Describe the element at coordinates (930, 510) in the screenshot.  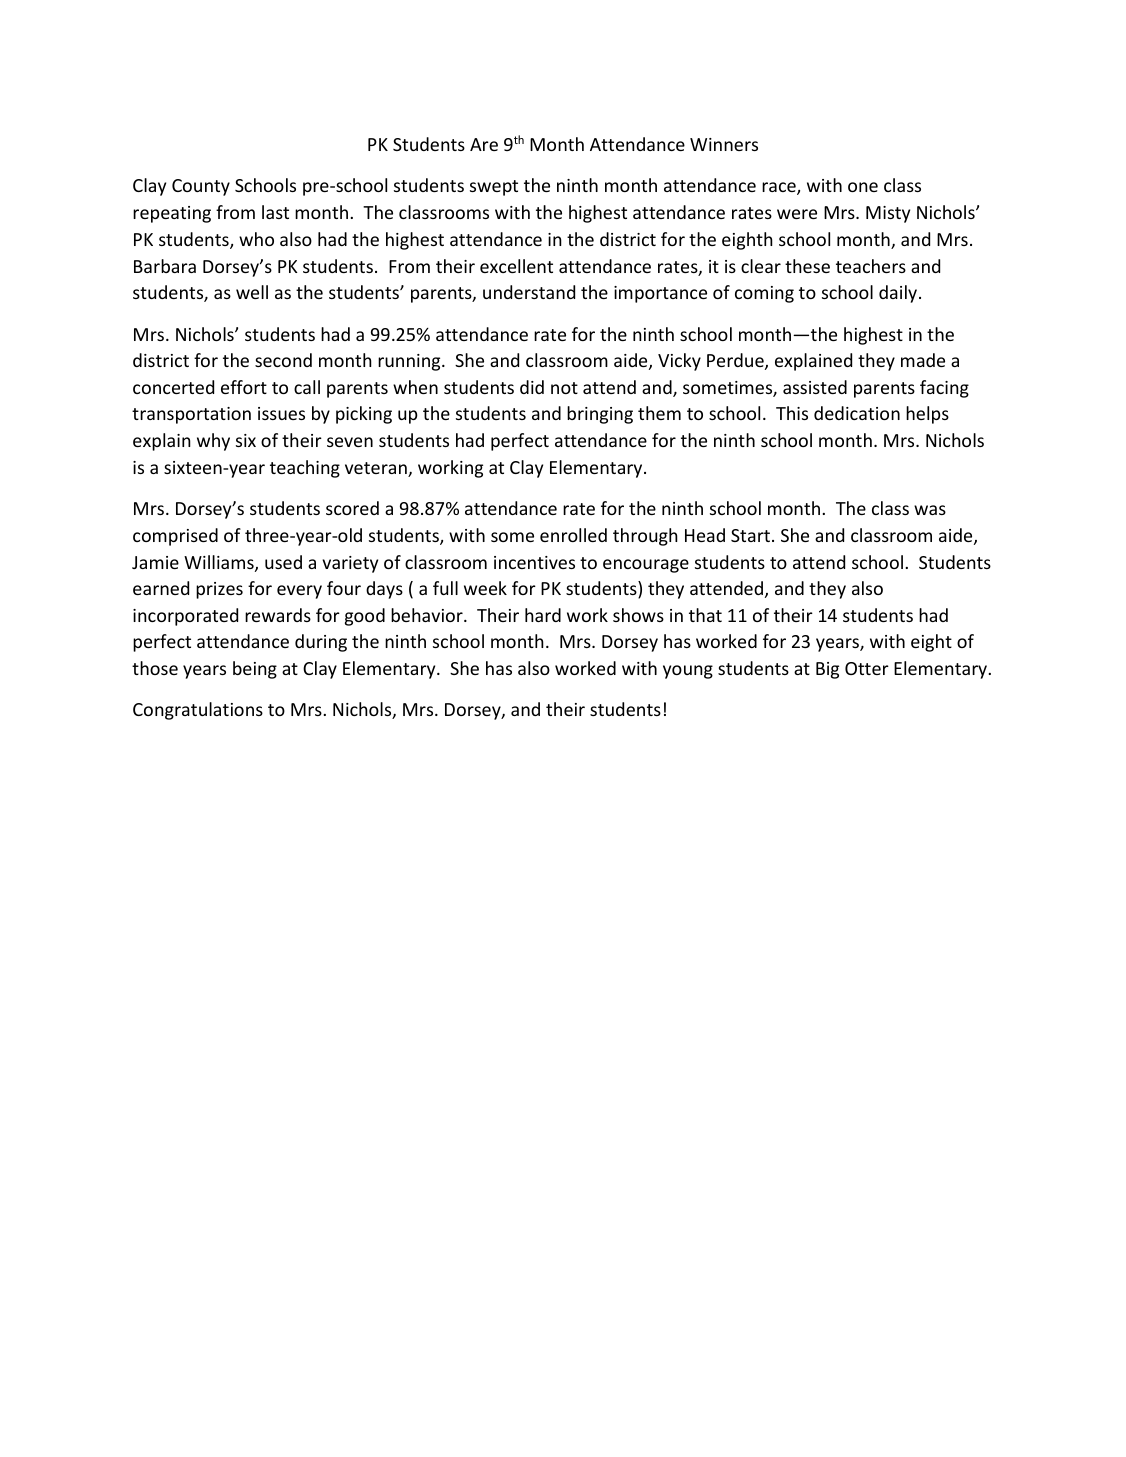
I see `was` at that location.
